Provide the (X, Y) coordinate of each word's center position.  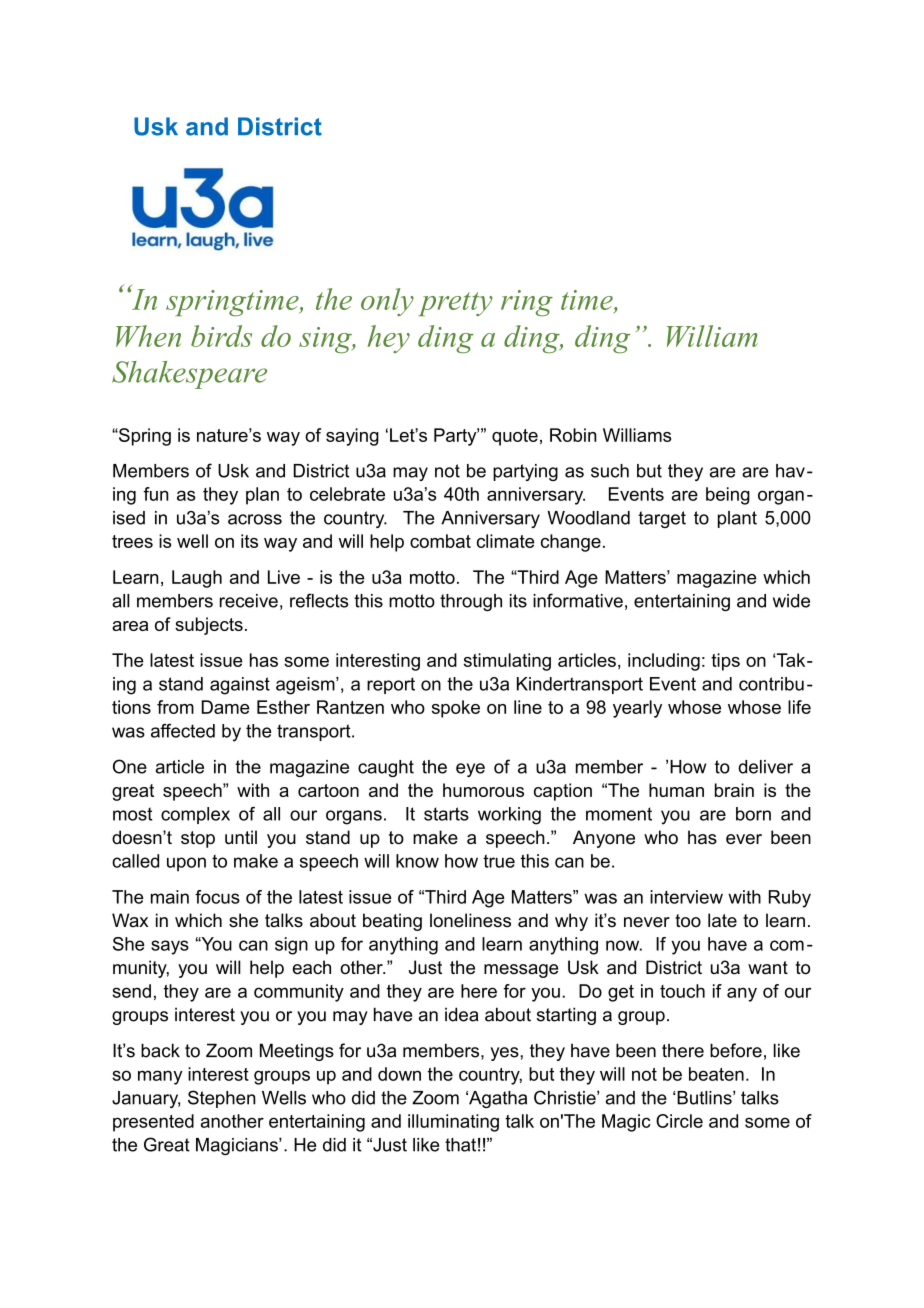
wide (791, 601)
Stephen (222, 1099)
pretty (455, 304)
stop (198, 839)
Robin (573, 435)
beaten (716, 1074)
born (753, 814)
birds (221, 336)
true (499, 861)
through (471, 602)
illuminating (453, 1123)
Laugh (197, 579)
